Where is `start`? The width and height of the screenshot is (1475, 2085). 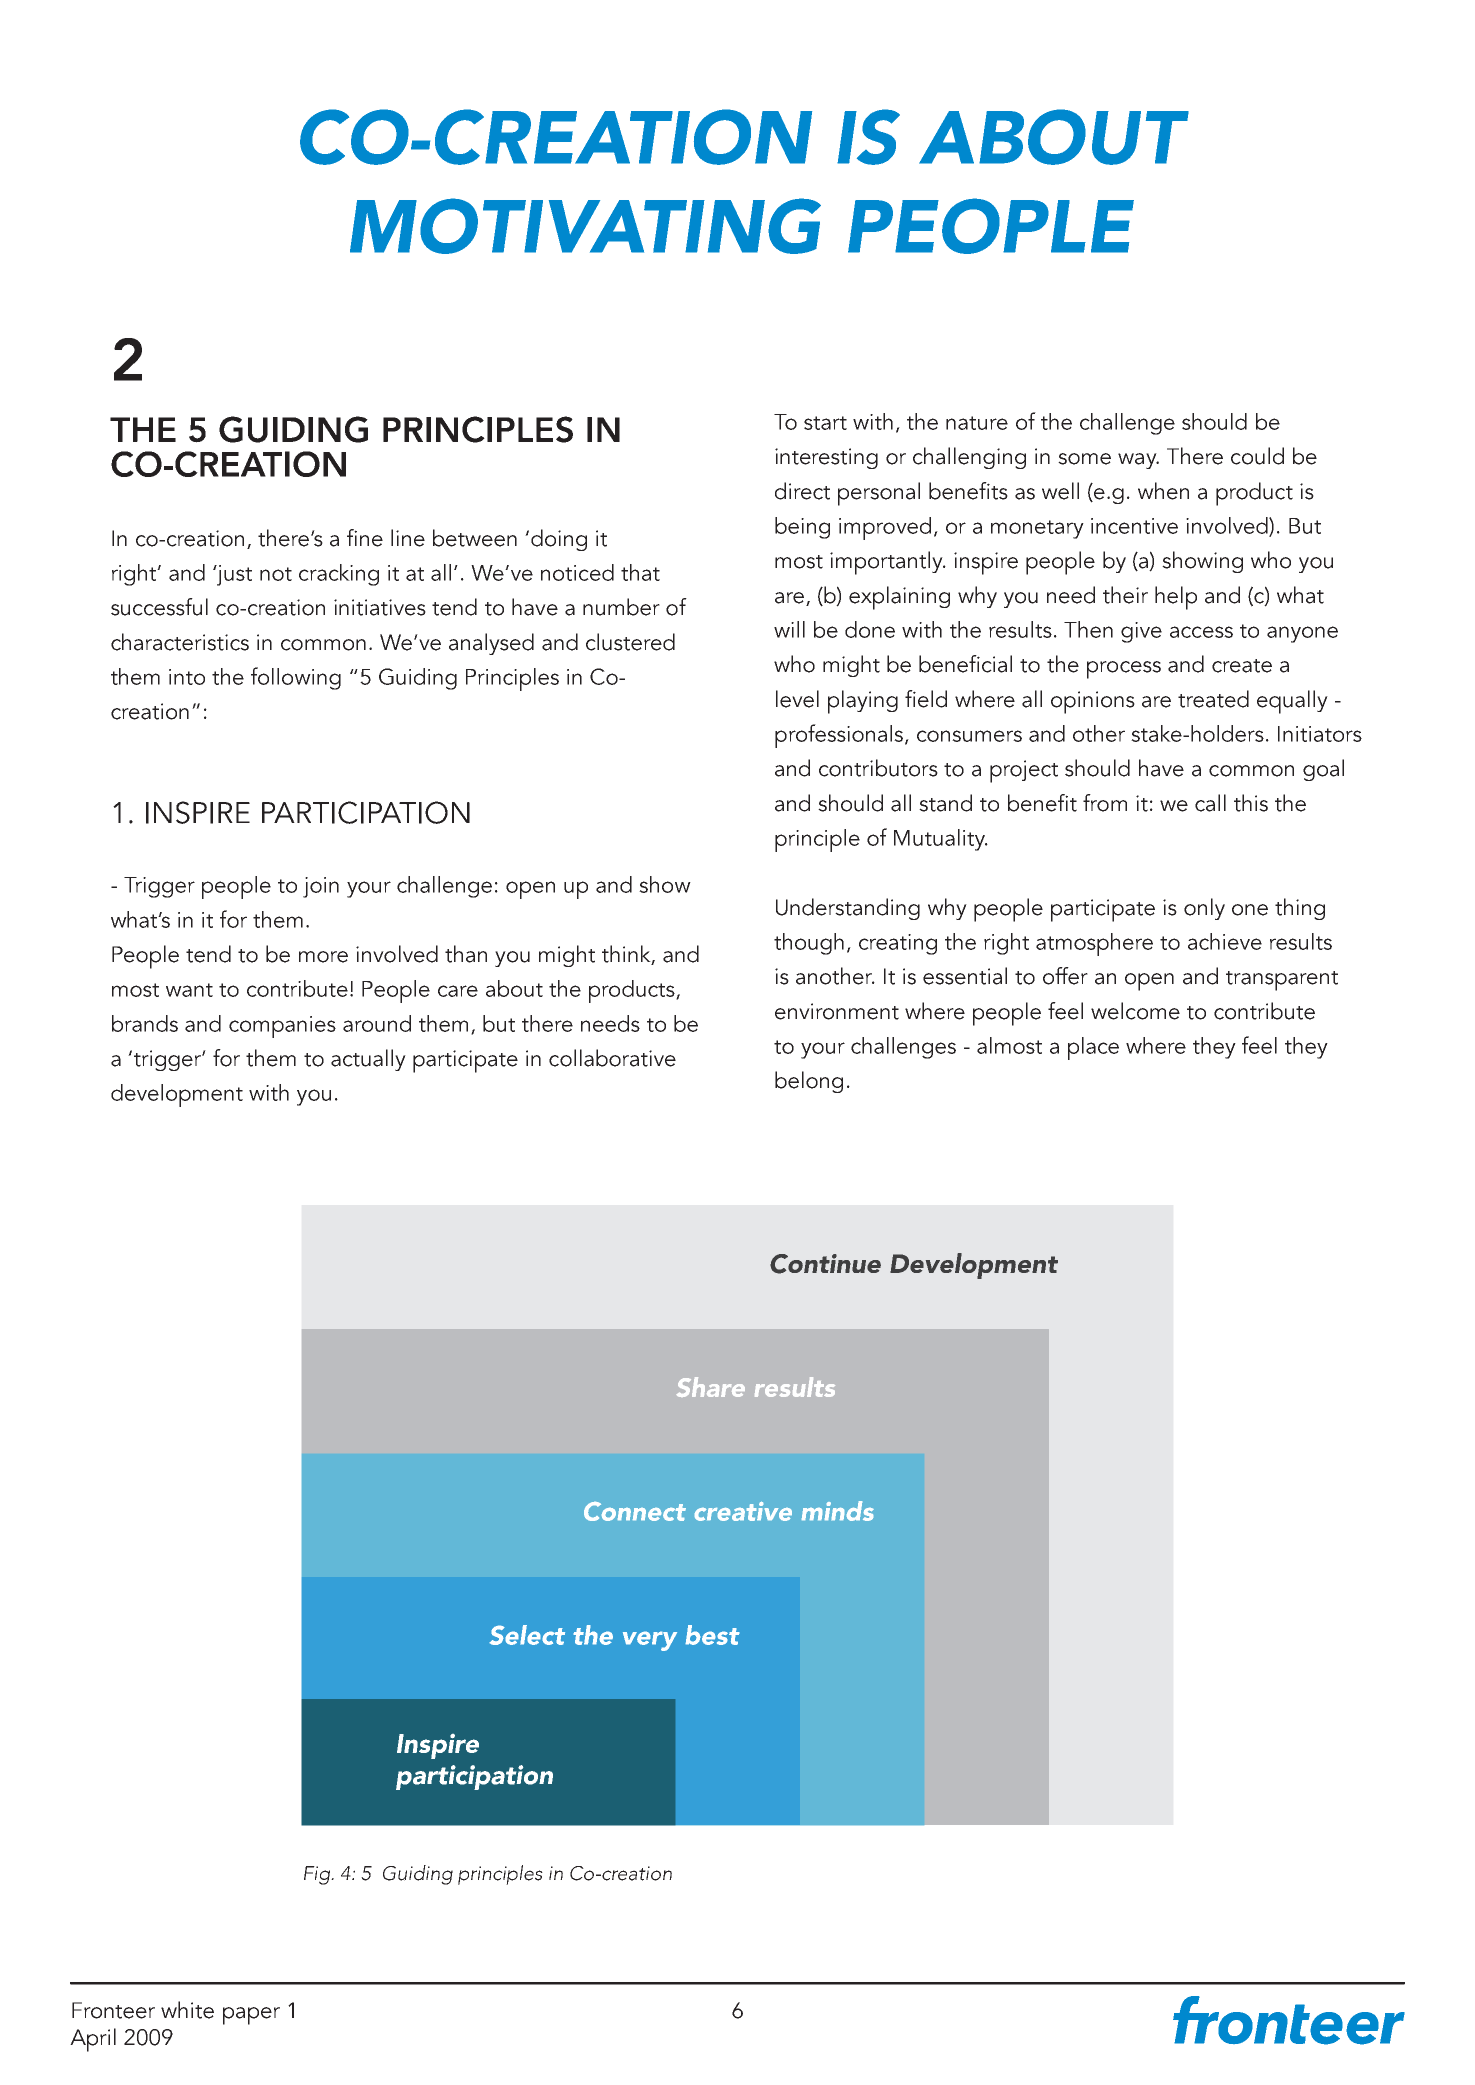
start is located at coordinates (825, 423).
